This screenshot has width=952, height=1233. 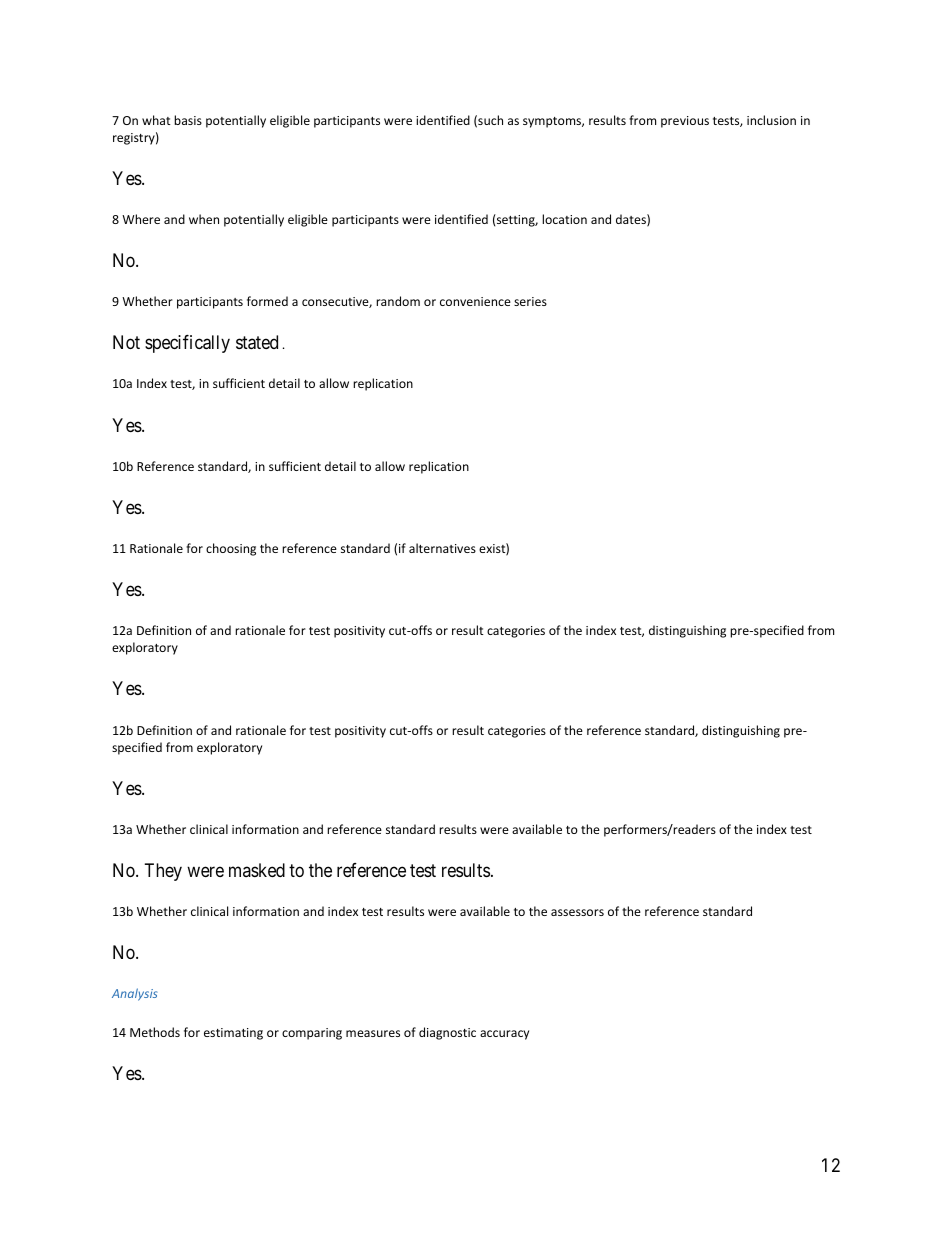 I want to click on series, so click(x=530, y=301).
